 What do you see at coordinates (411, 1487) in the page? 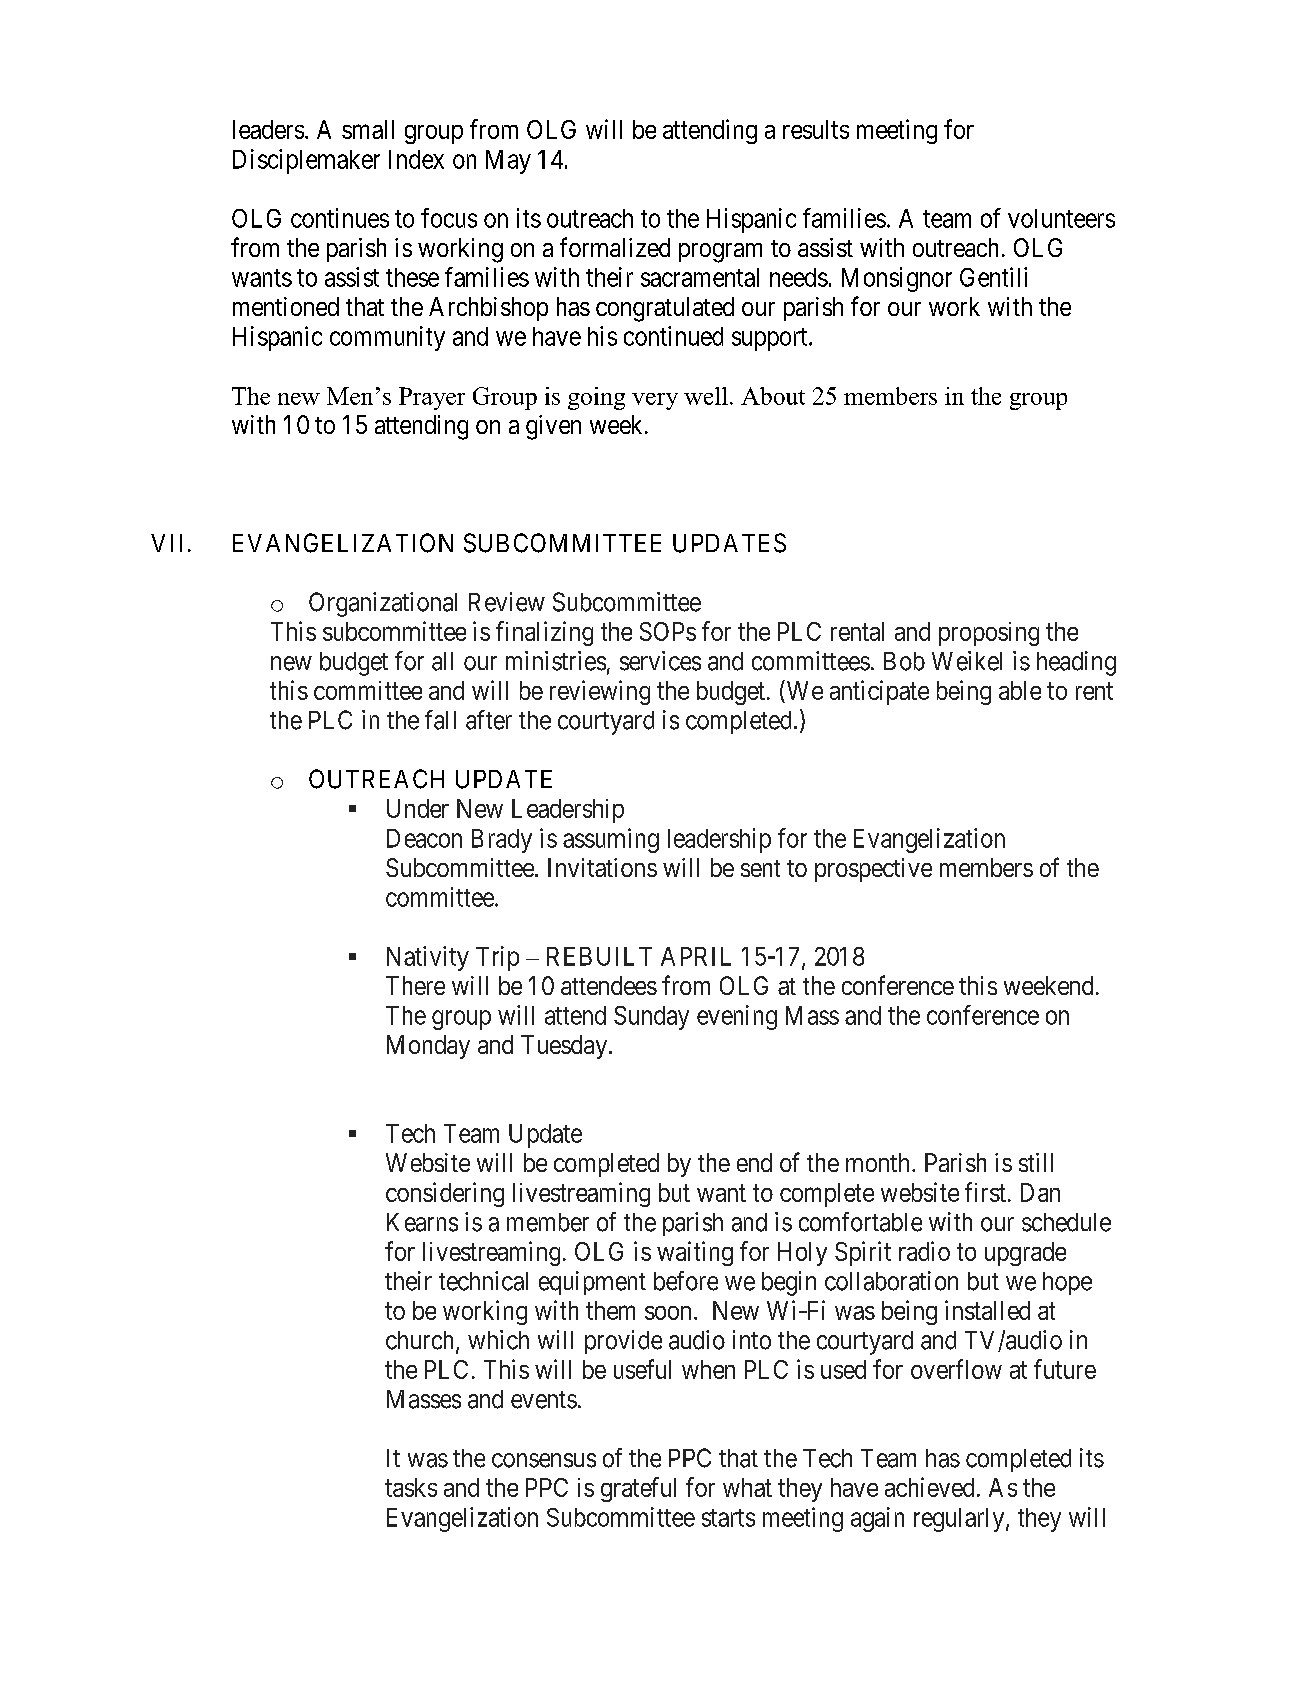
I see `tasks` at bounding box center [411, 1487].
